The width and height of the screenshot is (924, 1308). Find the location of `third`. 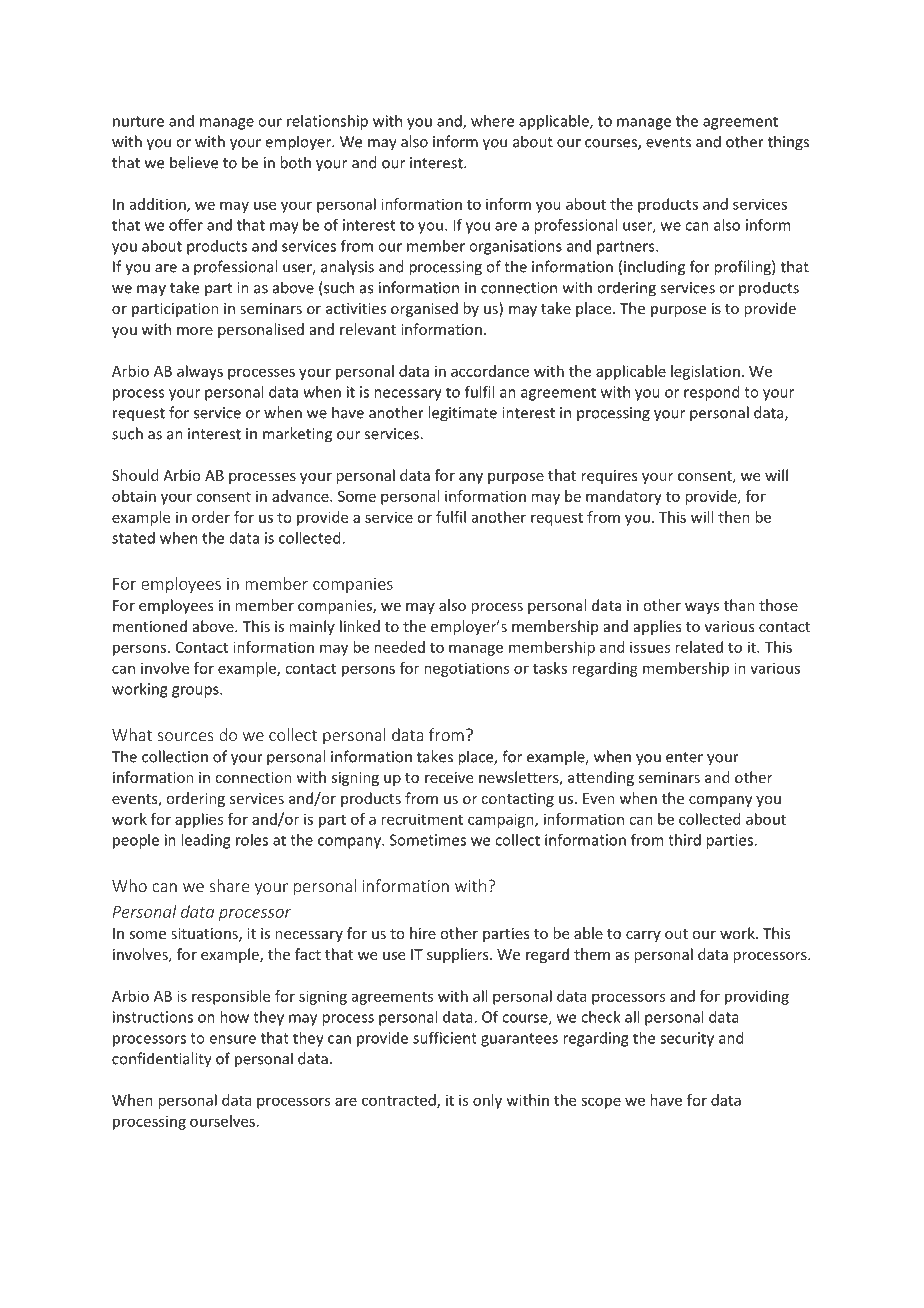

third is located at coordinates (684, 840).
